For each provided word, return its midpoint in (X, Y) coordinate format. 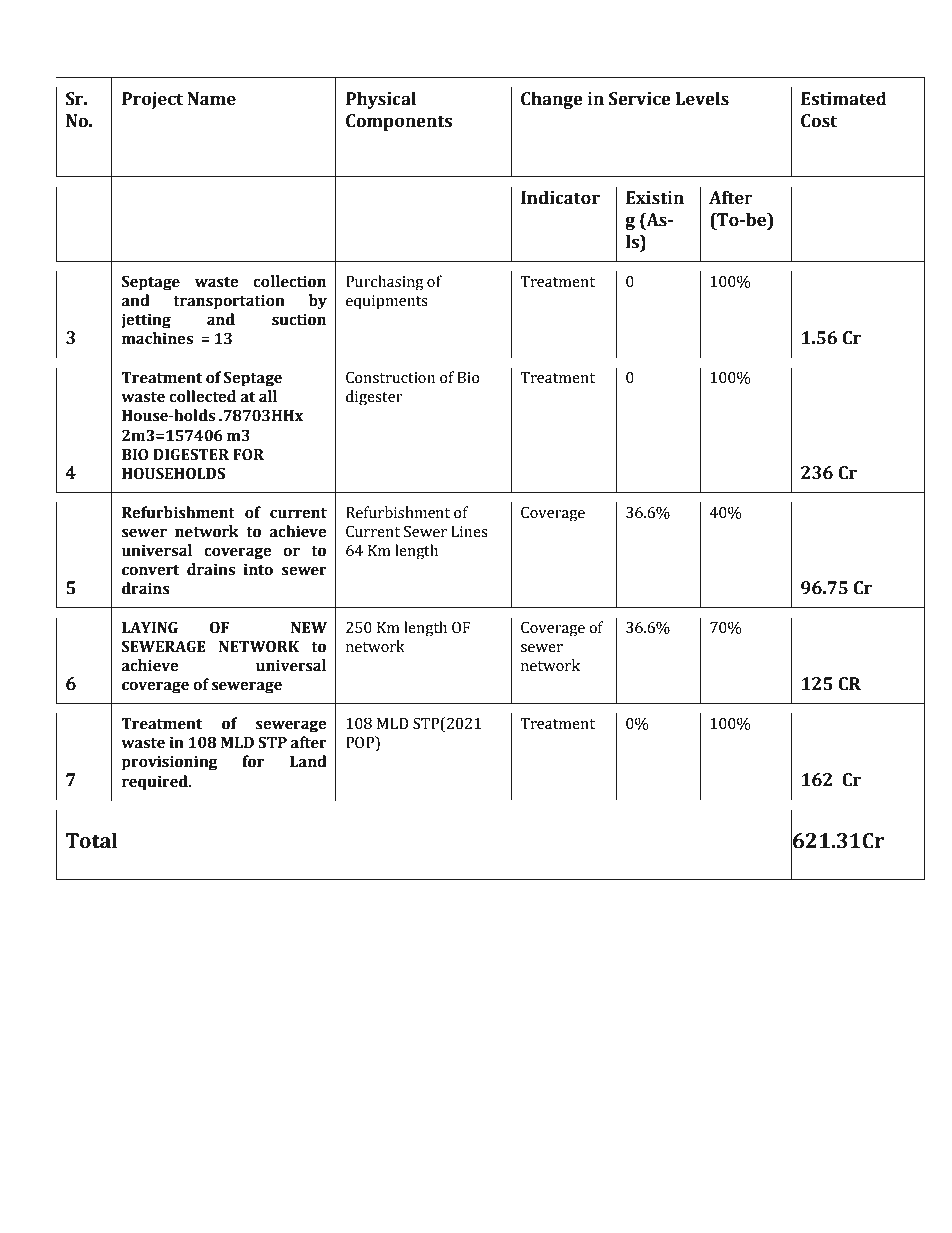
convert (150, 570)
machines (157, 338)
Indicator (560, 198)
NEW (309, 627)
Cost (819, 121)
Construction (390, 377)
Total (92, 840)
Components (399, 122)
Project (152, 100)
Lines (469, 532)
